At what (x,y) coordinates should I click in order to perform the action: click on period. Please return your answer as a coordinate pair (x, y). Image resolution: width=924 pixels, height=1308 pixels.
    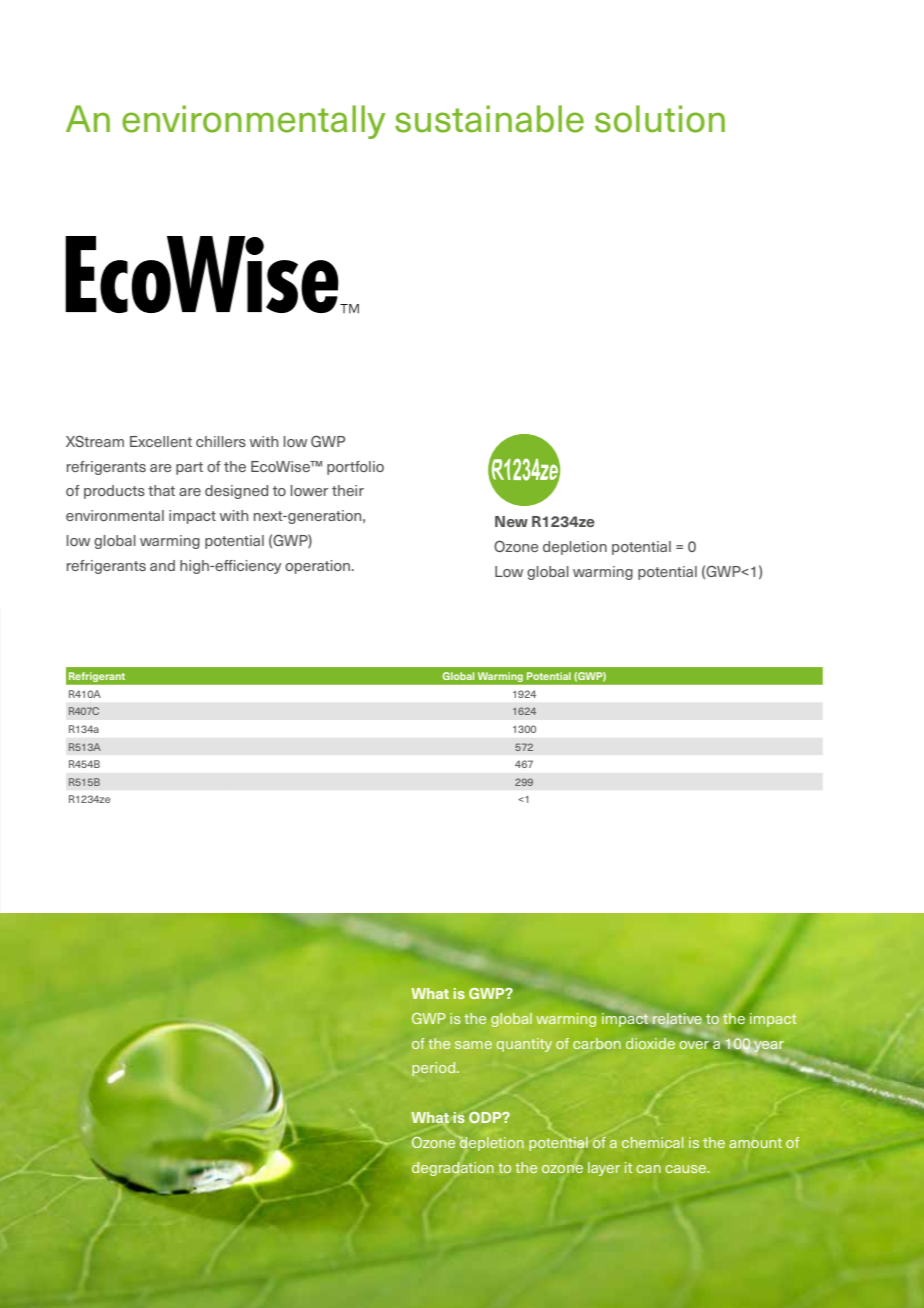
    Looking at the image, I should click on (435, 1069).
